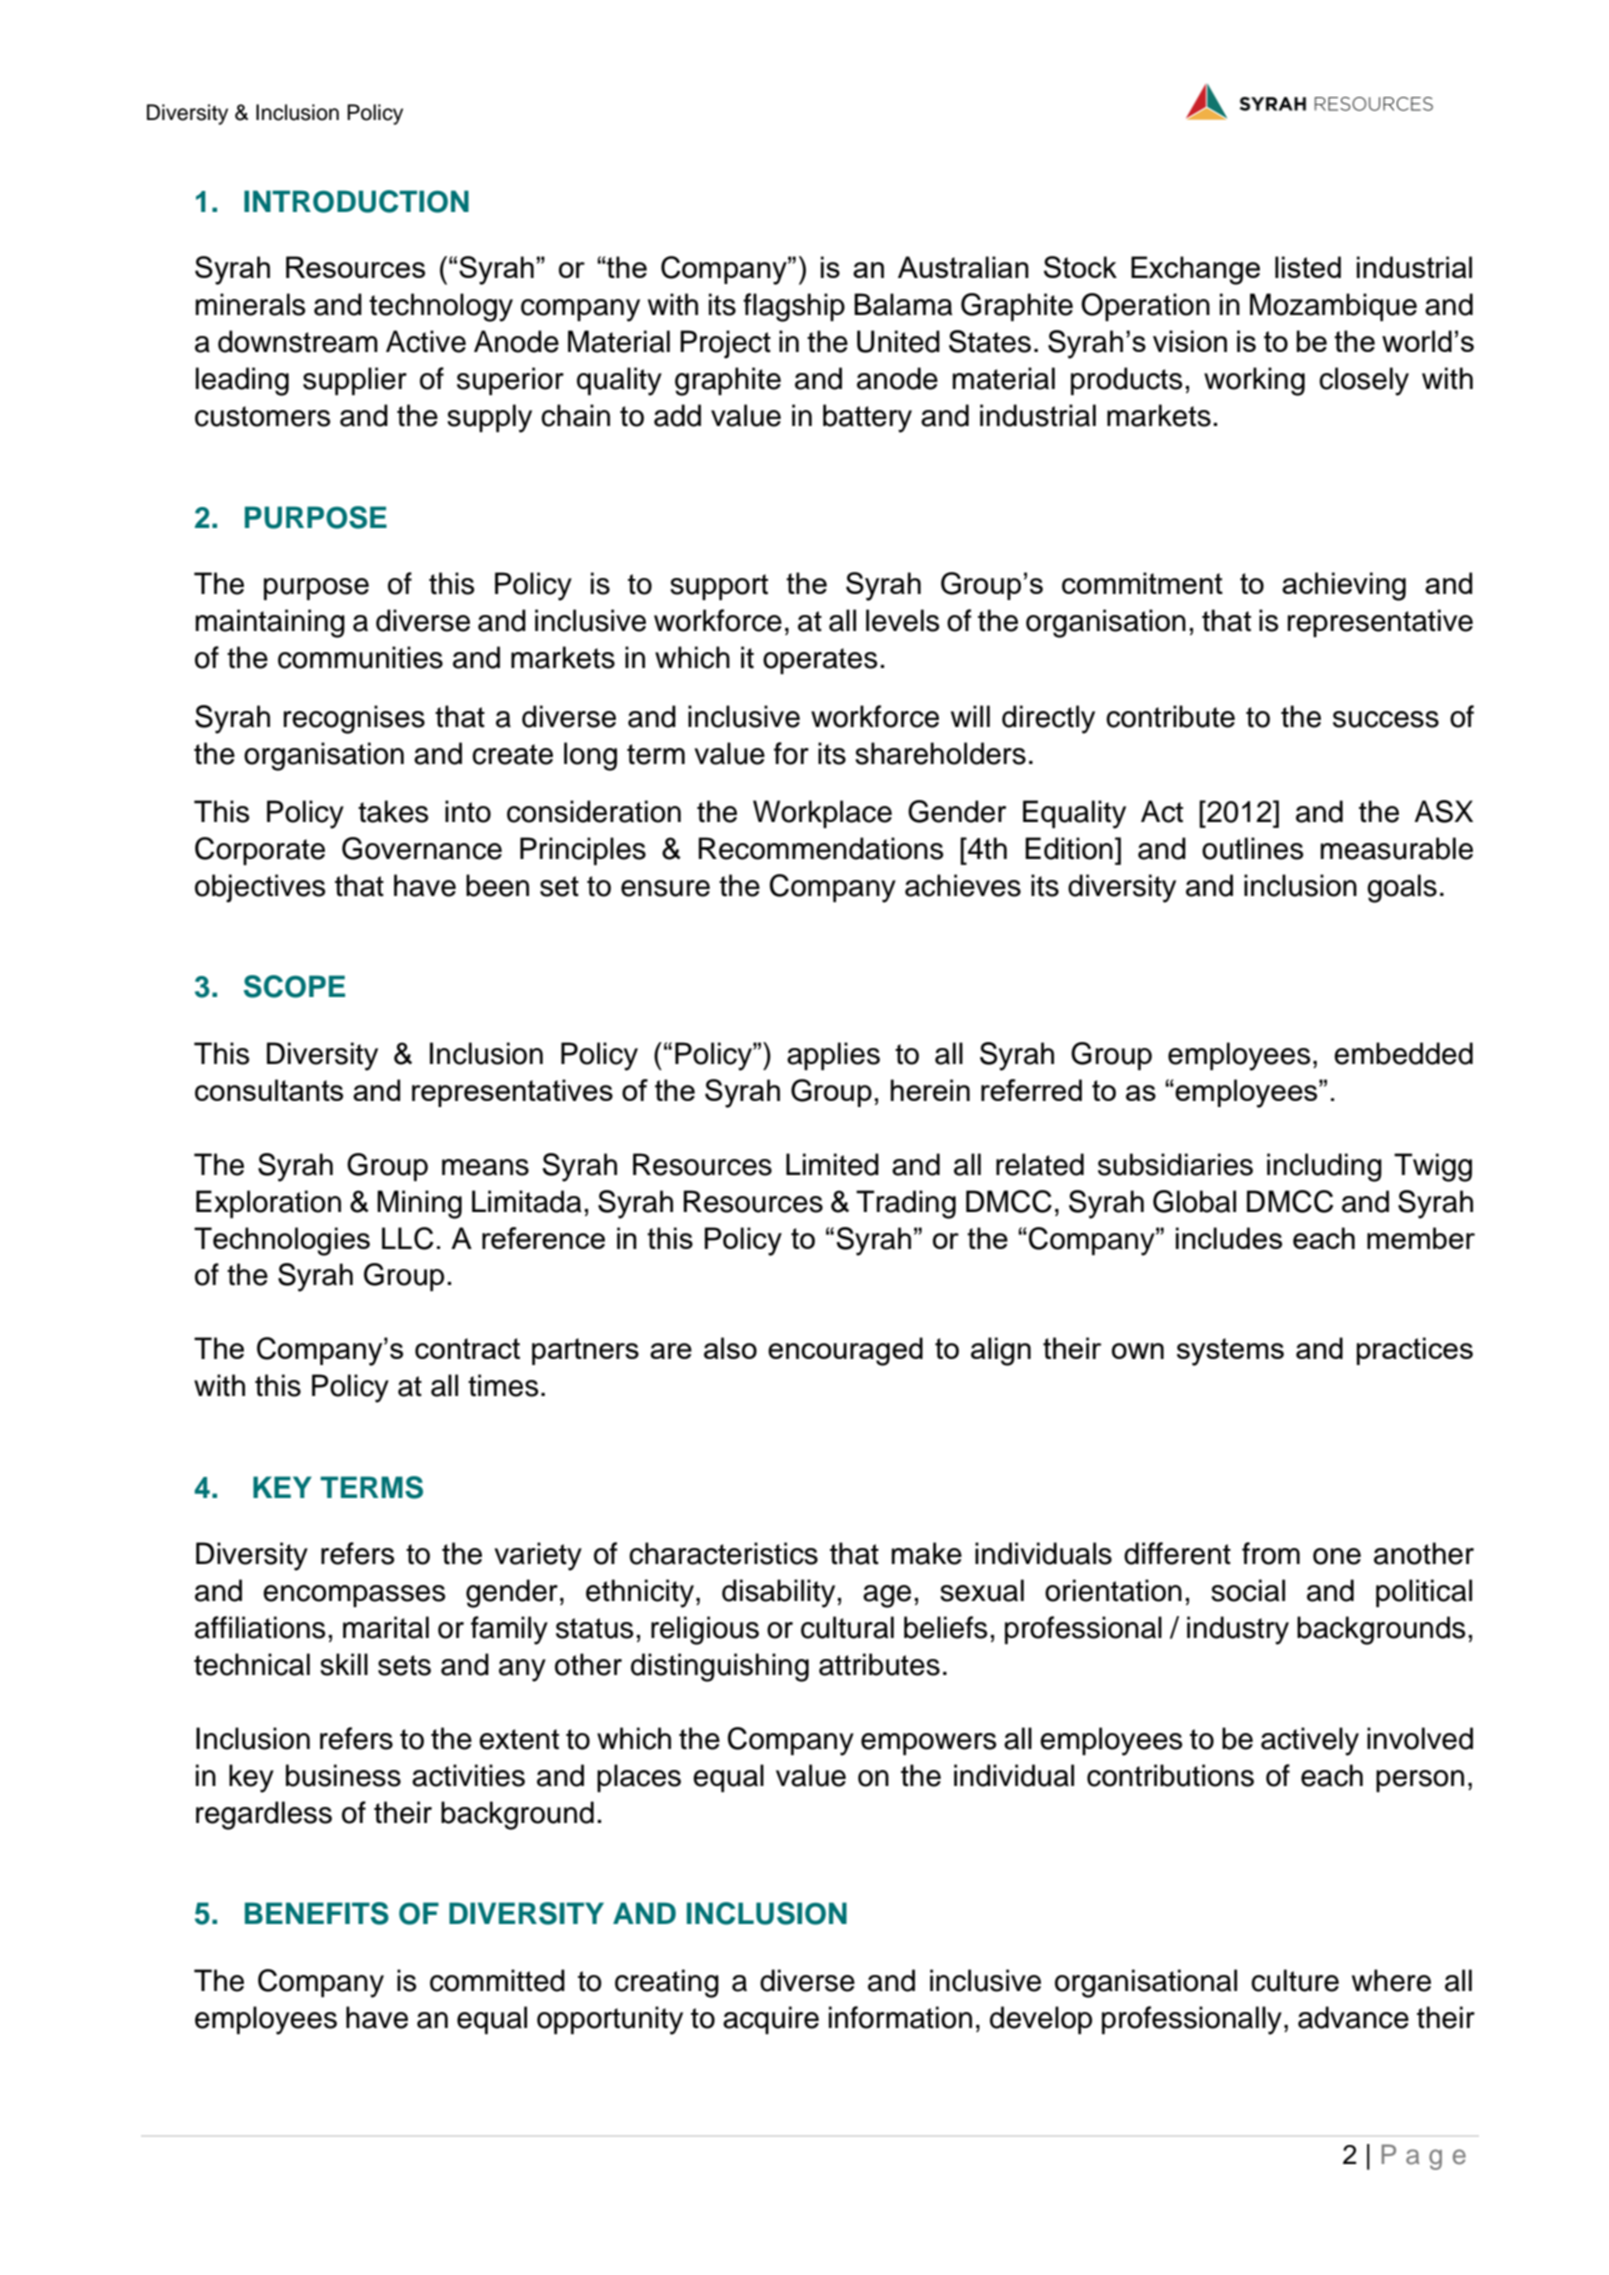  Describe the element at coordinates (356, 201) in the screenshot. I see `INTRODUCTION` at that location.
